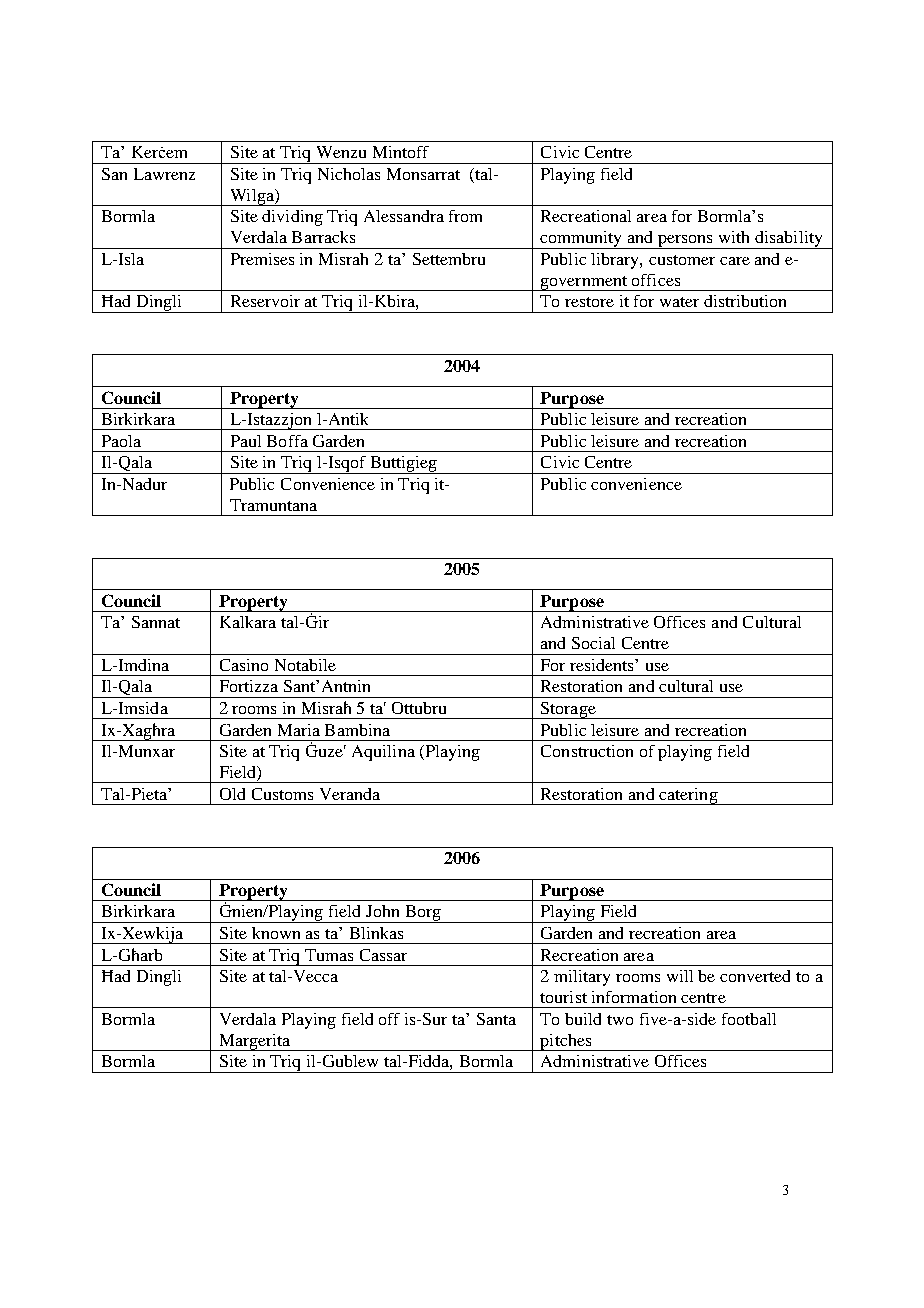 The image size is (924, 1308). Describe the element at coordinates (734, 237) in the screenshot. I see `with` at that location.
